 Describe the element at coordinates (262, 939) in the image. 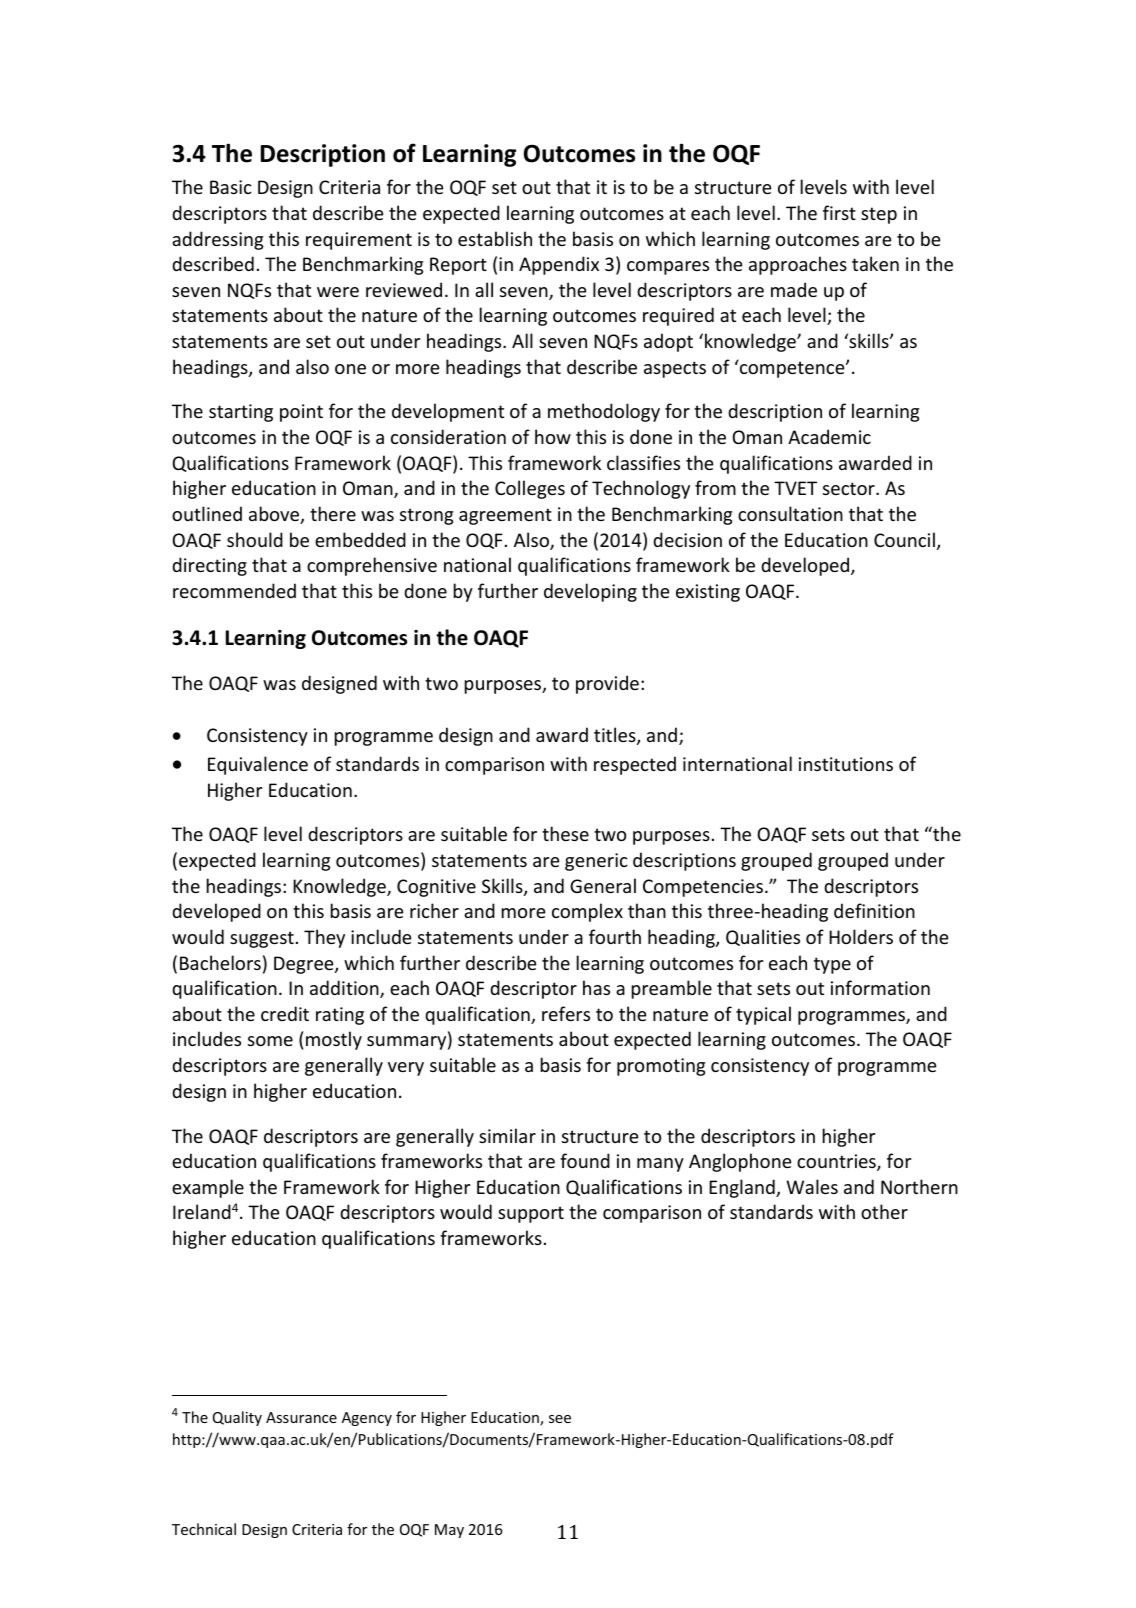

I see `suggest` at that location.
